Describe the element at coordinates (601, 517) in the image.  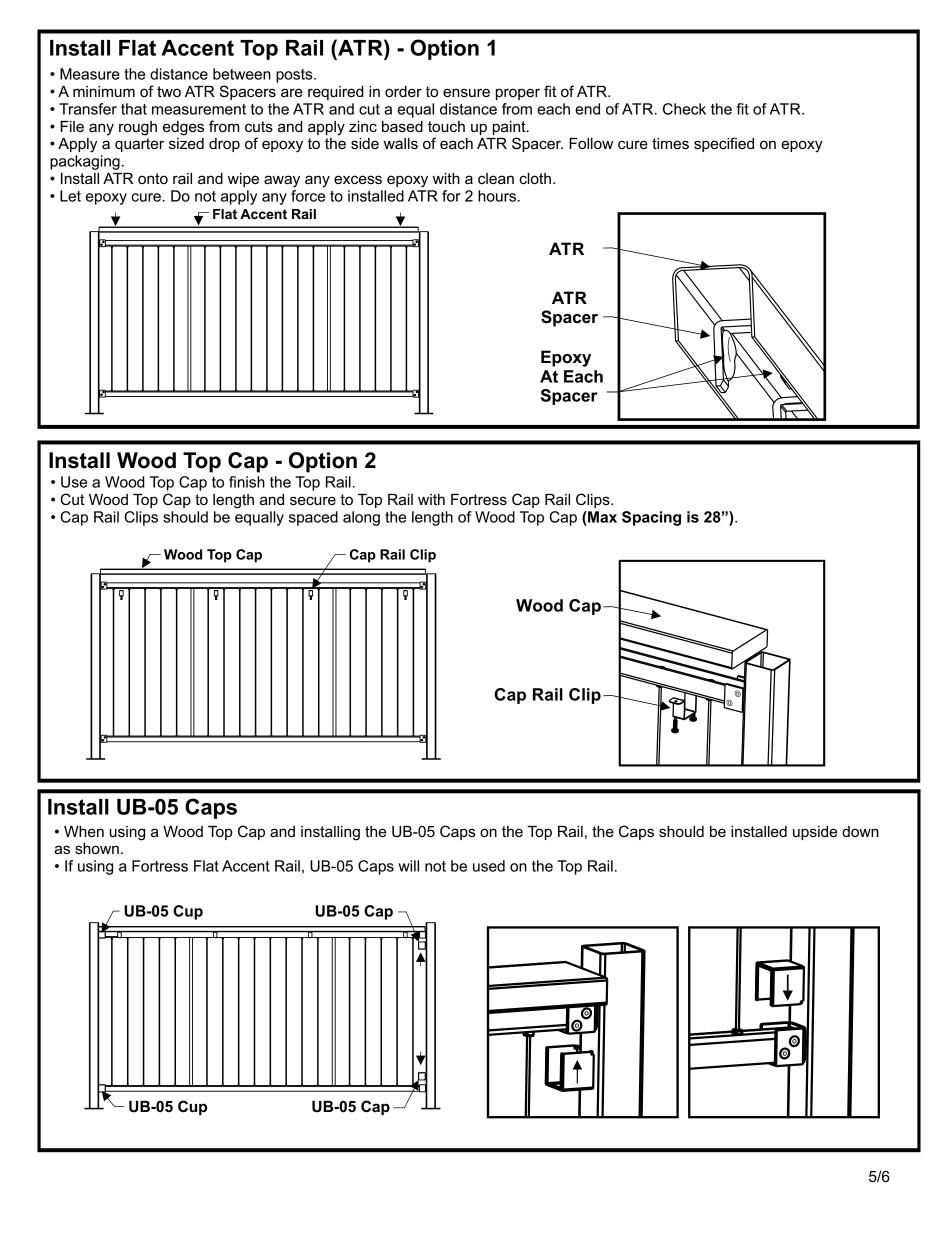
I see `Max` at that location.
